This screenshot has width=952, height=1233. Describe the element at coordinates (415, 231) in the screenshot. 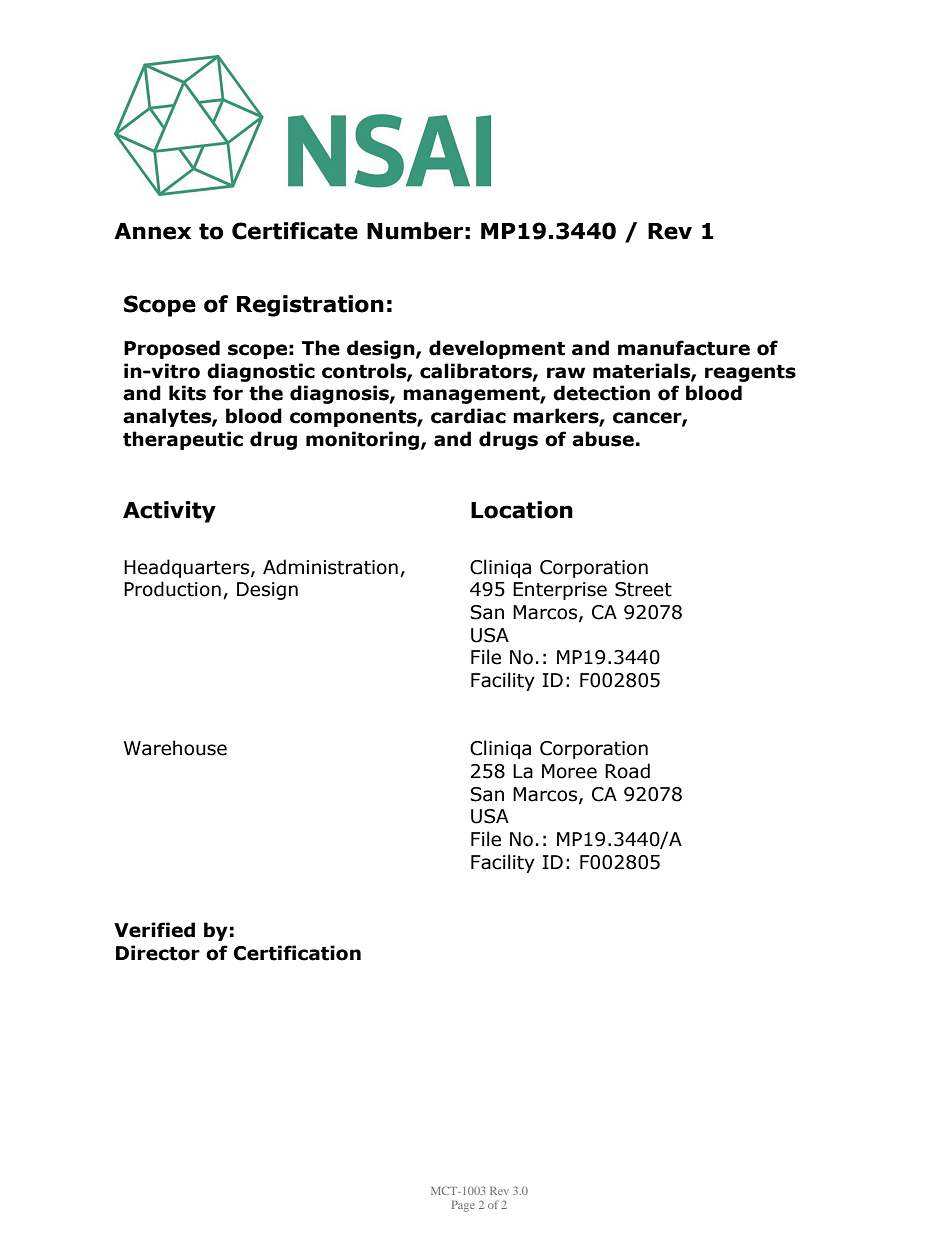

I see `Number` at that location.
